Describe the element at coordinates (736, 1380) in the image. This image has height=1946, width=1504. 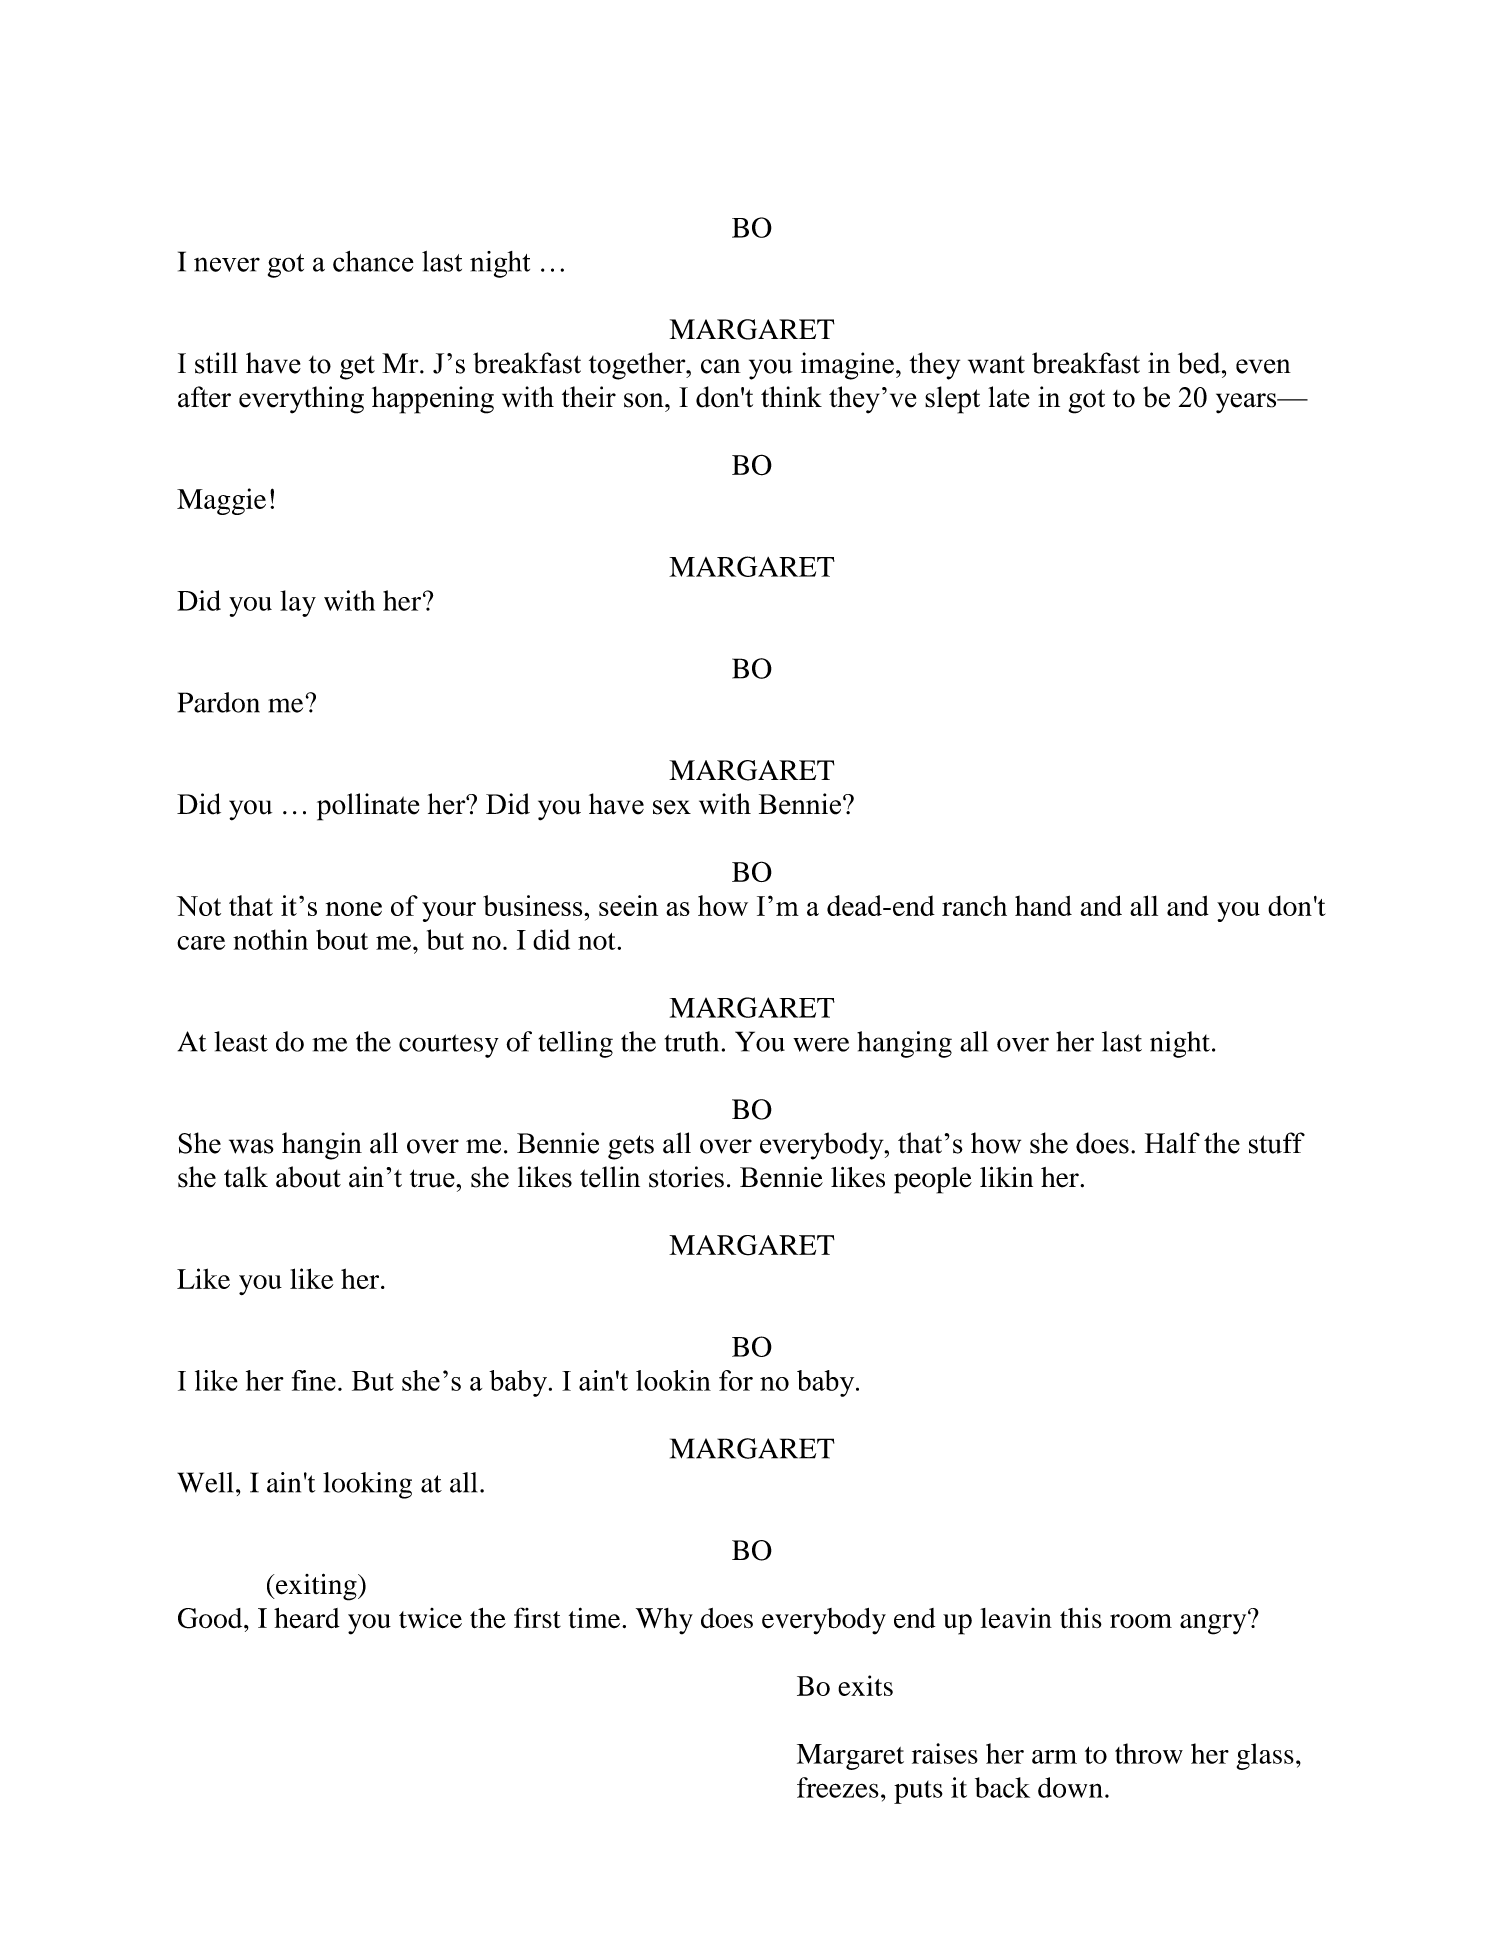
I see `for` at that location.
